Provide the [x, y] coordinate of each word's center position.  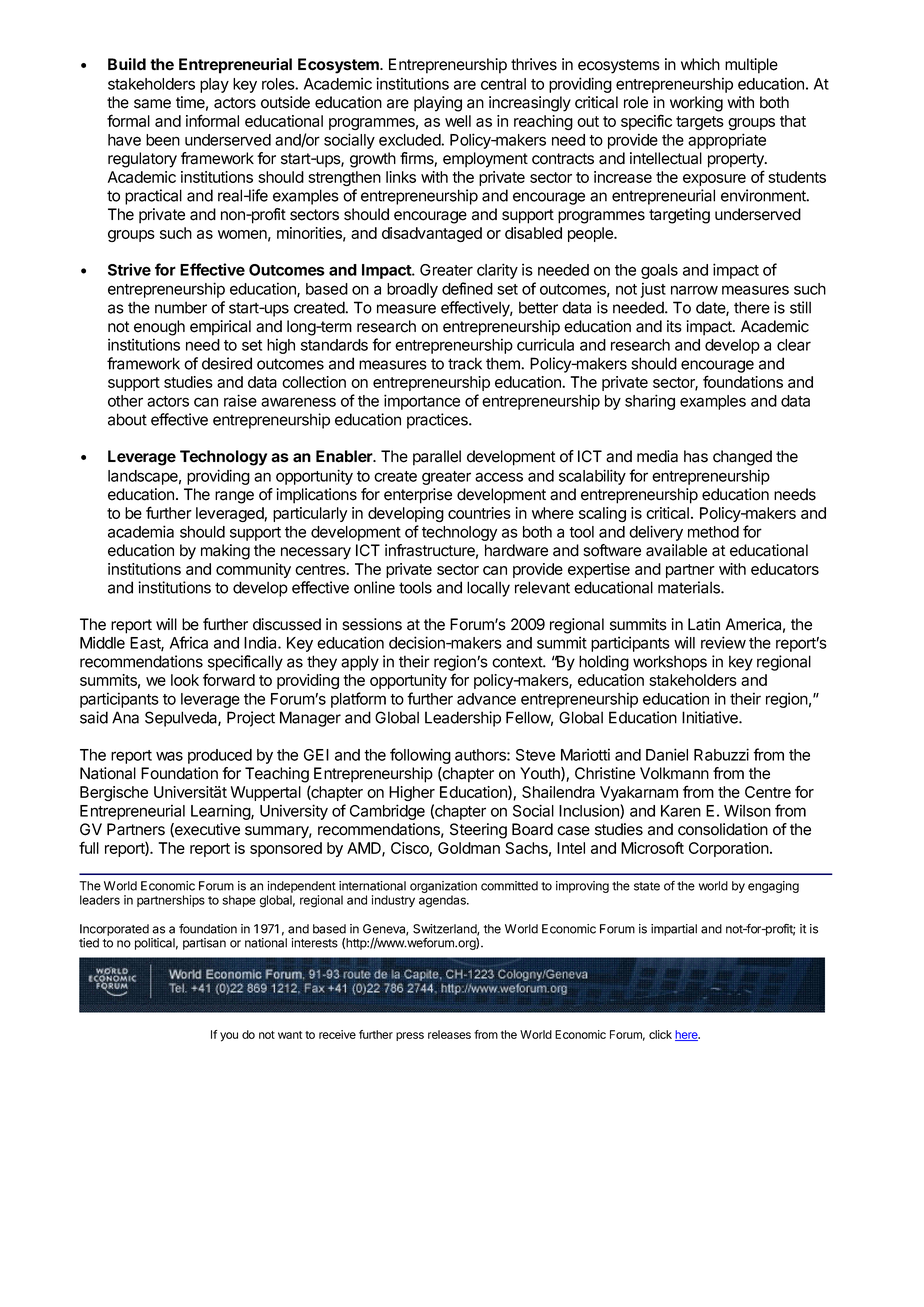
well [458, 121]
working [696, 104]
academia [141, 531]
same [152, 104]
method [713, 532]
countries [479, 513]
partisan [204, 944]
